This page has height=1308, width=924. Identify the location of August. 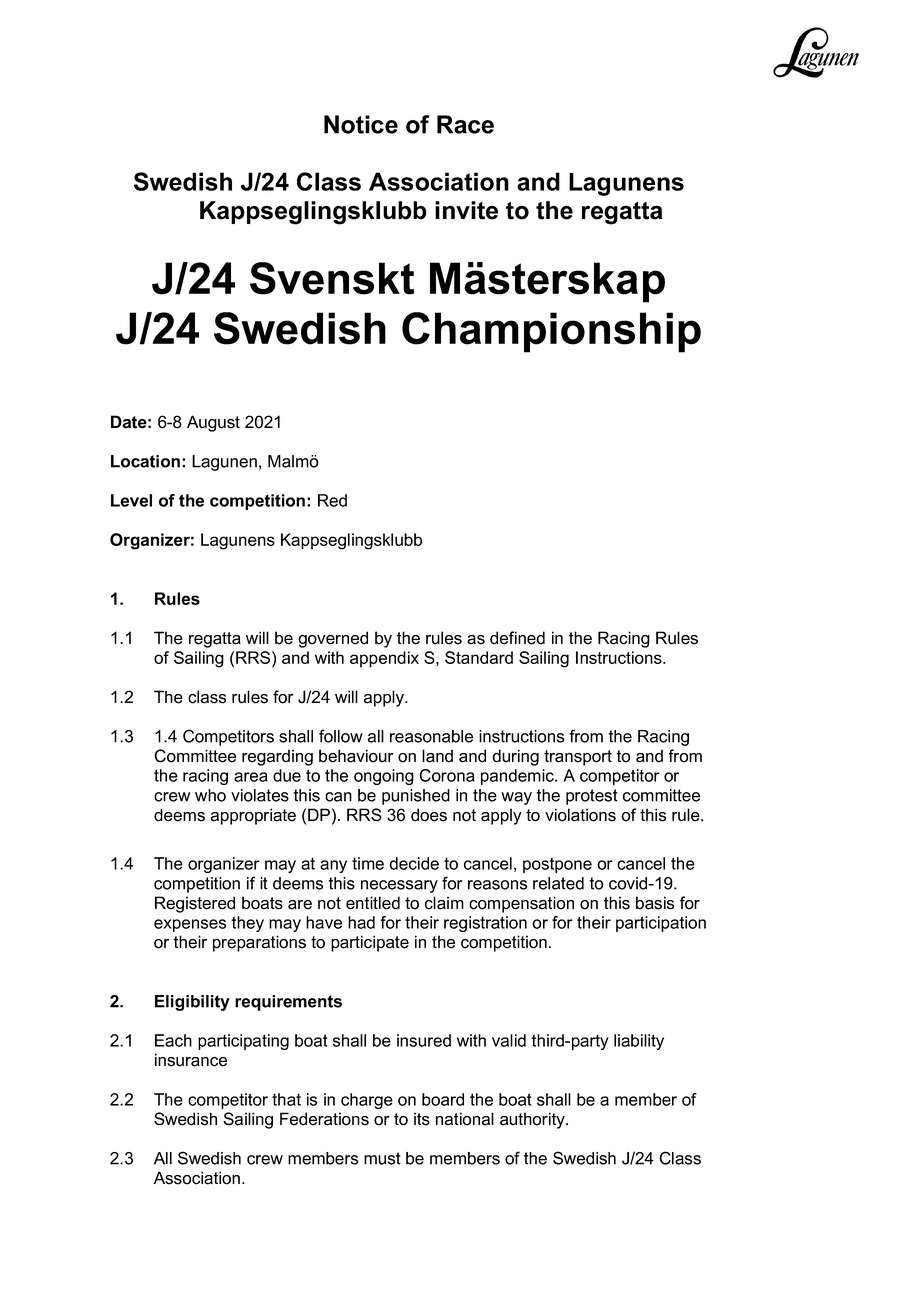
(213, 423).
